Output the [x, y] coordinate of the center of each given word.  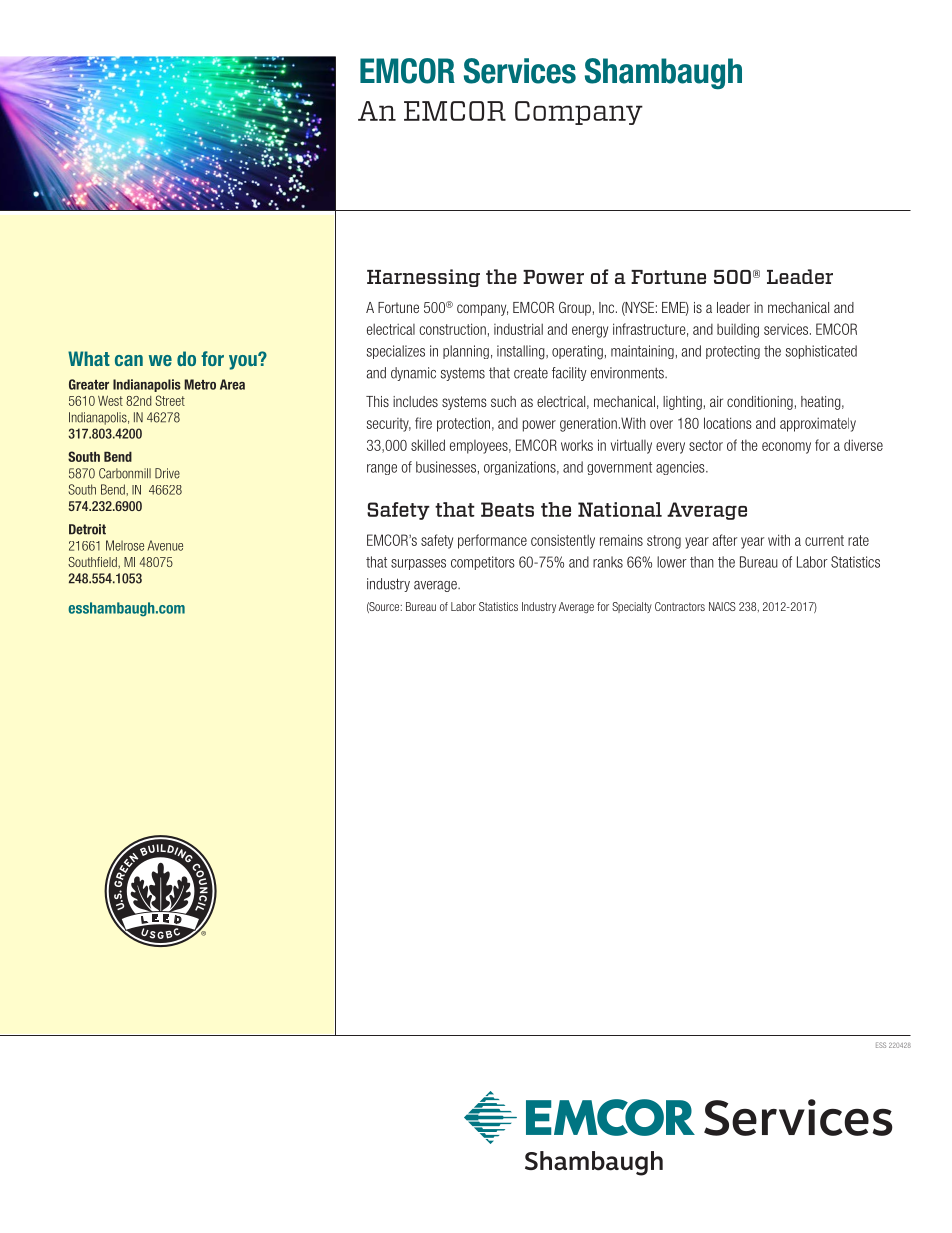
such [503, 401]
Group [575, 308]
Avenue [165, 545]
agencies [681, 468]
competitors [483, 563]
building [738, 330]
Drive [167, 473]
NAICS [722, 606]
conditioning [760, 403]
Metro [200, 384]
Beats [507, 509]
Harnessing [423, 278]
